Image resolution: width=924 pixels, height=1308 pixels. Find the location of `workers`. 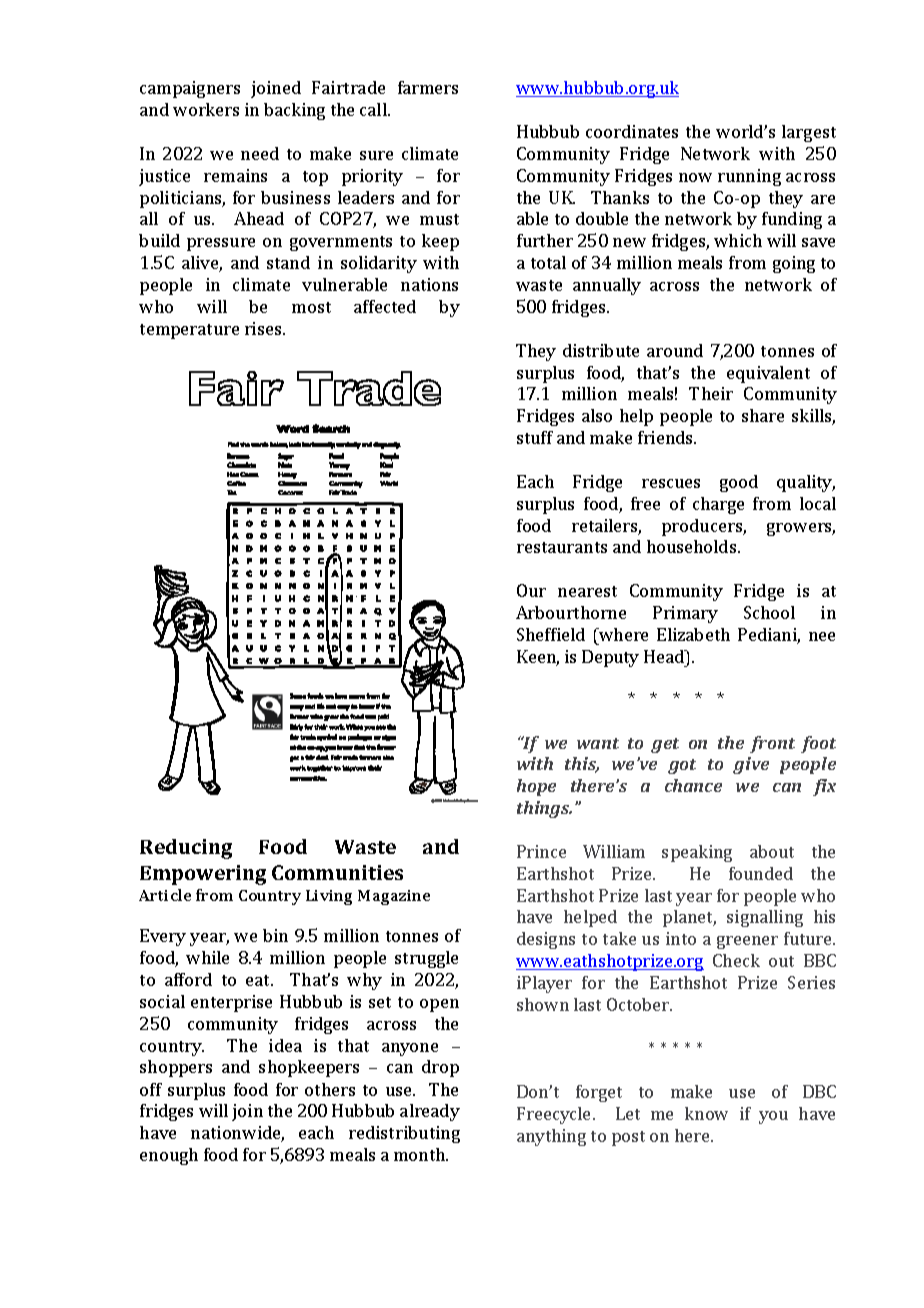

workers is located at coordinates (206, 109).
